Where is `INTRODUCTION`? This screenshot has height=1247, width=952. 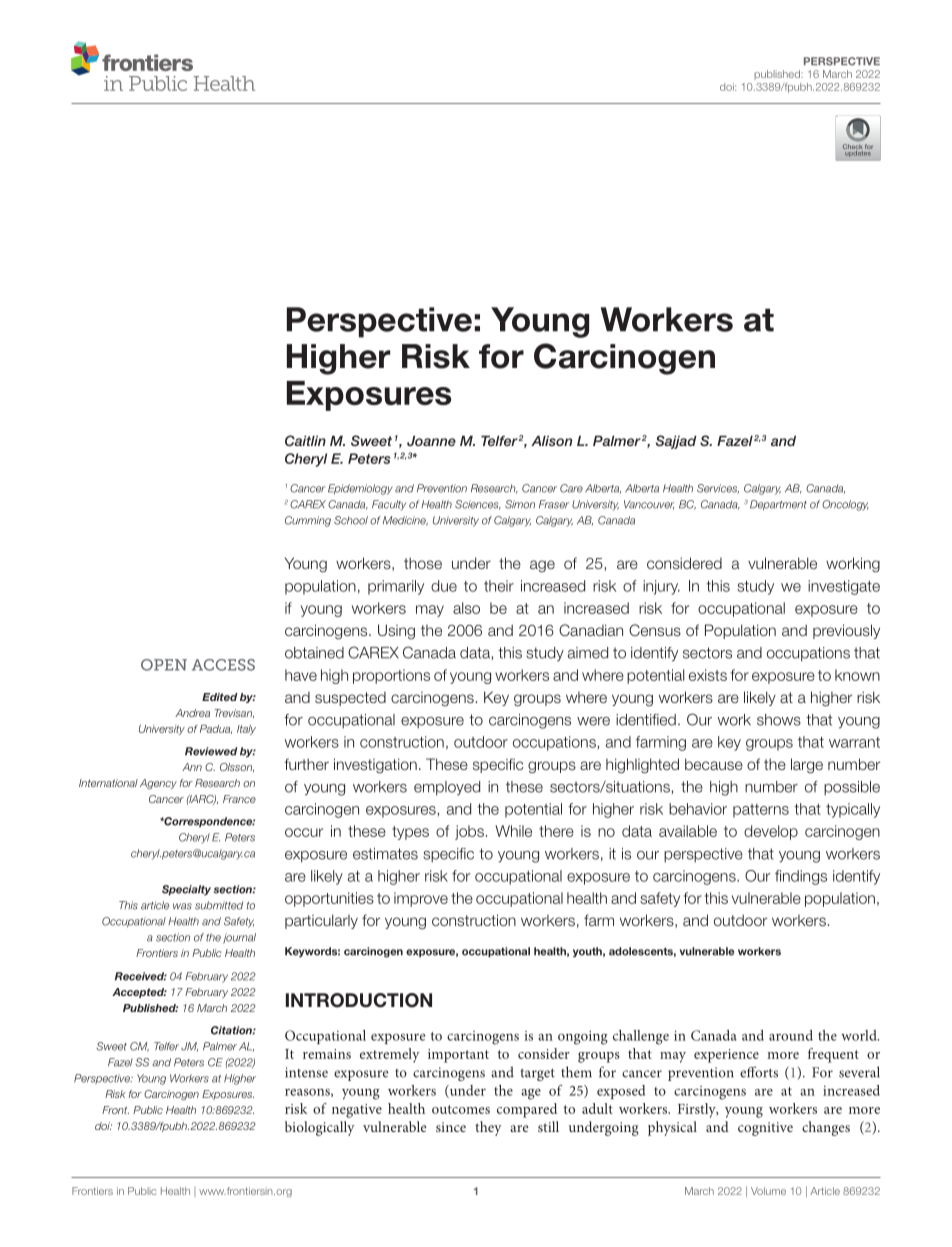 INTRODUCTION is located at coordinates (359, 1000).
